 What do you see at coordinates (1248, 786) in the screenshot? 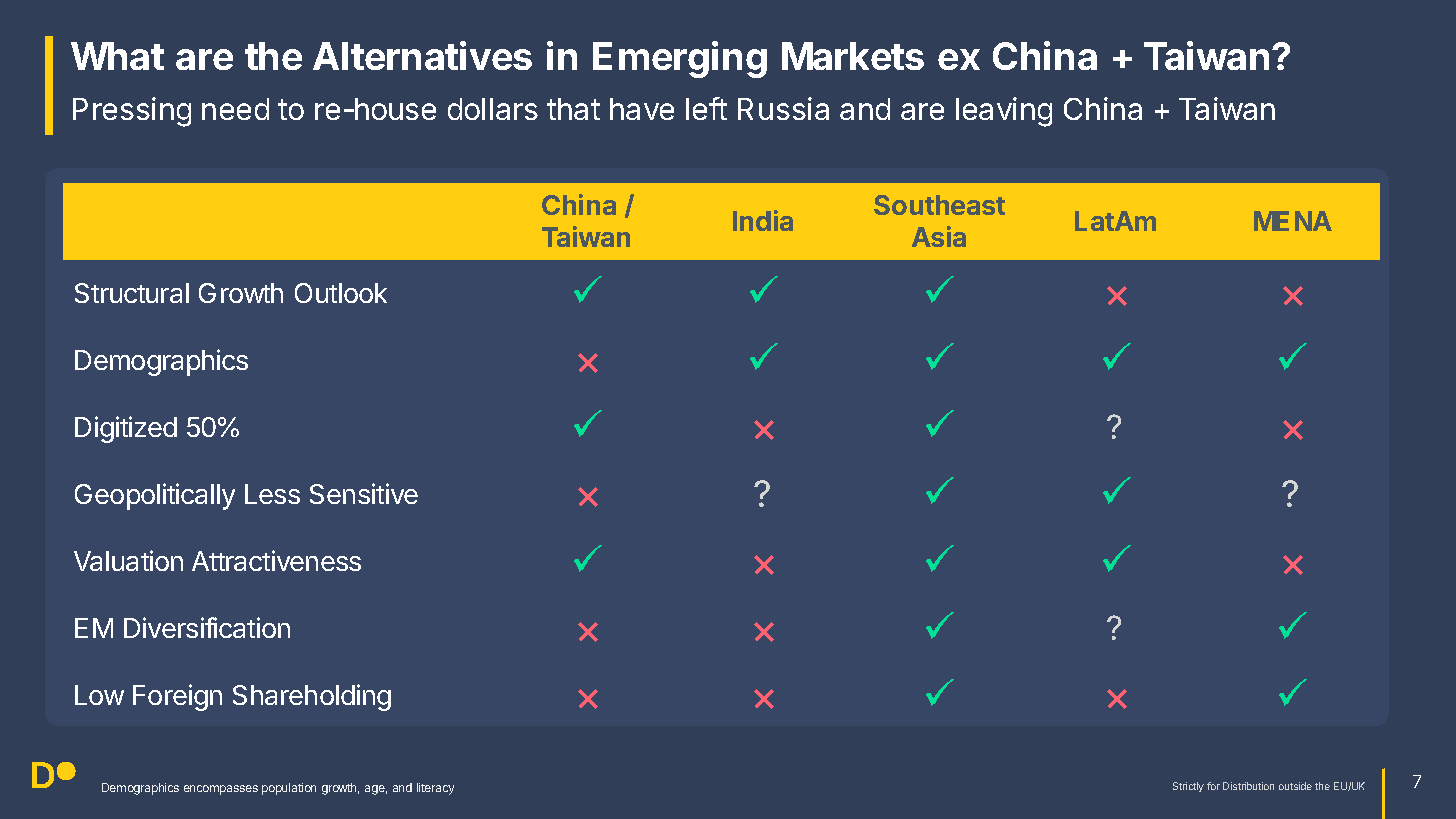
I see `Distribution` at bounding box center [1248, 786].
